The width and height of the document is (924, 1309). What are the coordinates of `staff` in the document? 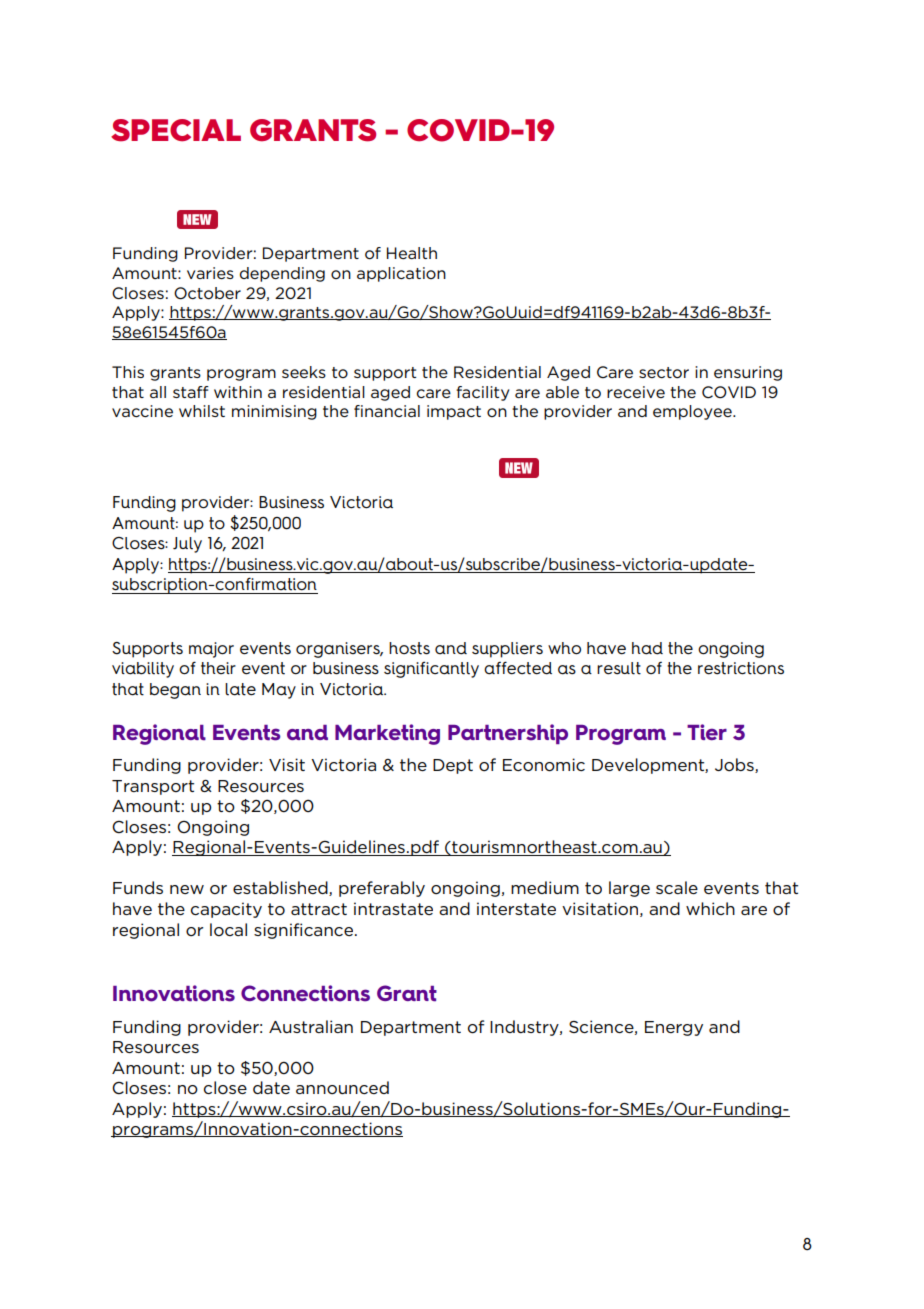 It's located at (191, 392).
